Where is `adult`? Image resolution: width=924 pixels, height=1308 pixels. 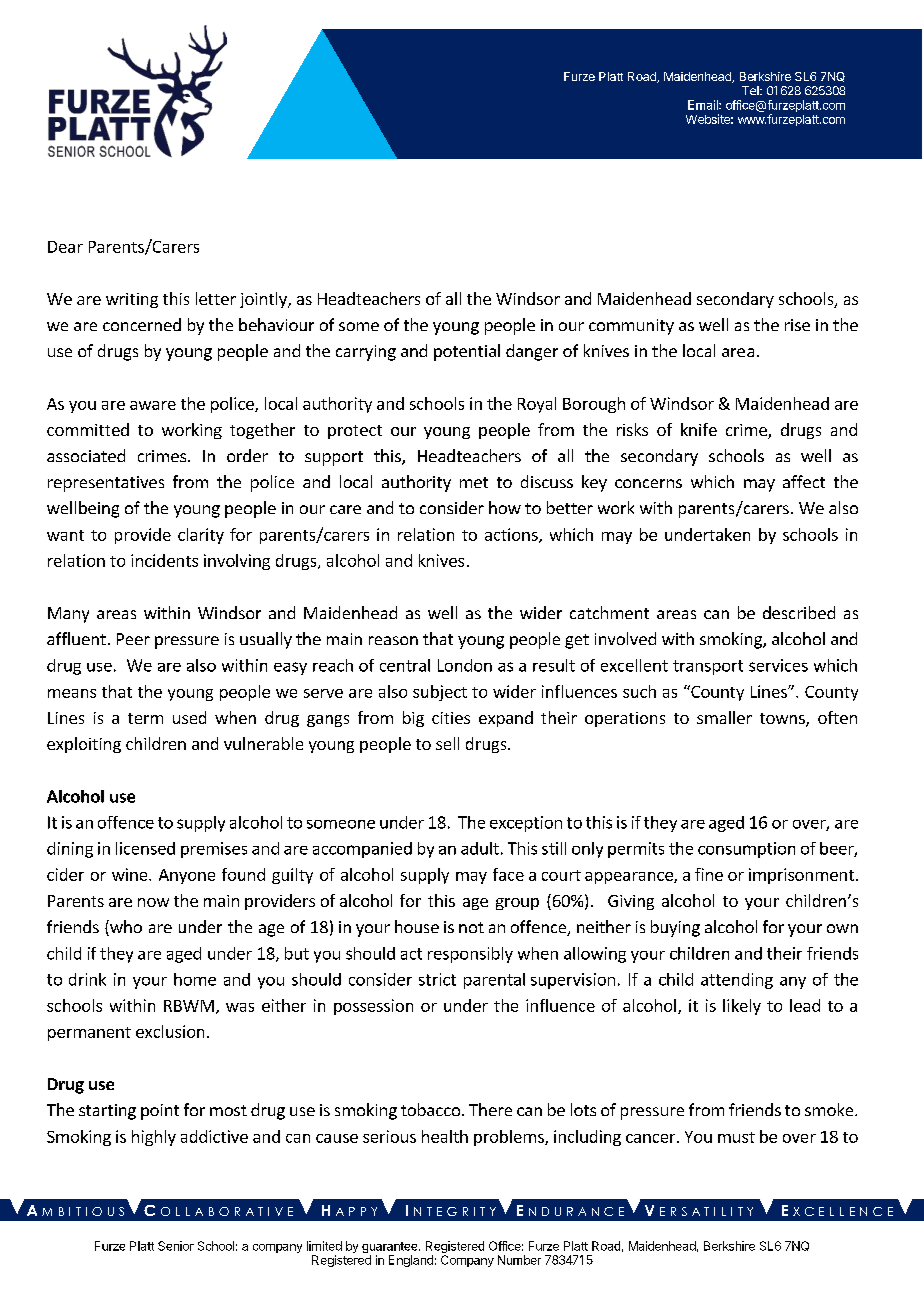 adult is located at coordinates (480, 848).
